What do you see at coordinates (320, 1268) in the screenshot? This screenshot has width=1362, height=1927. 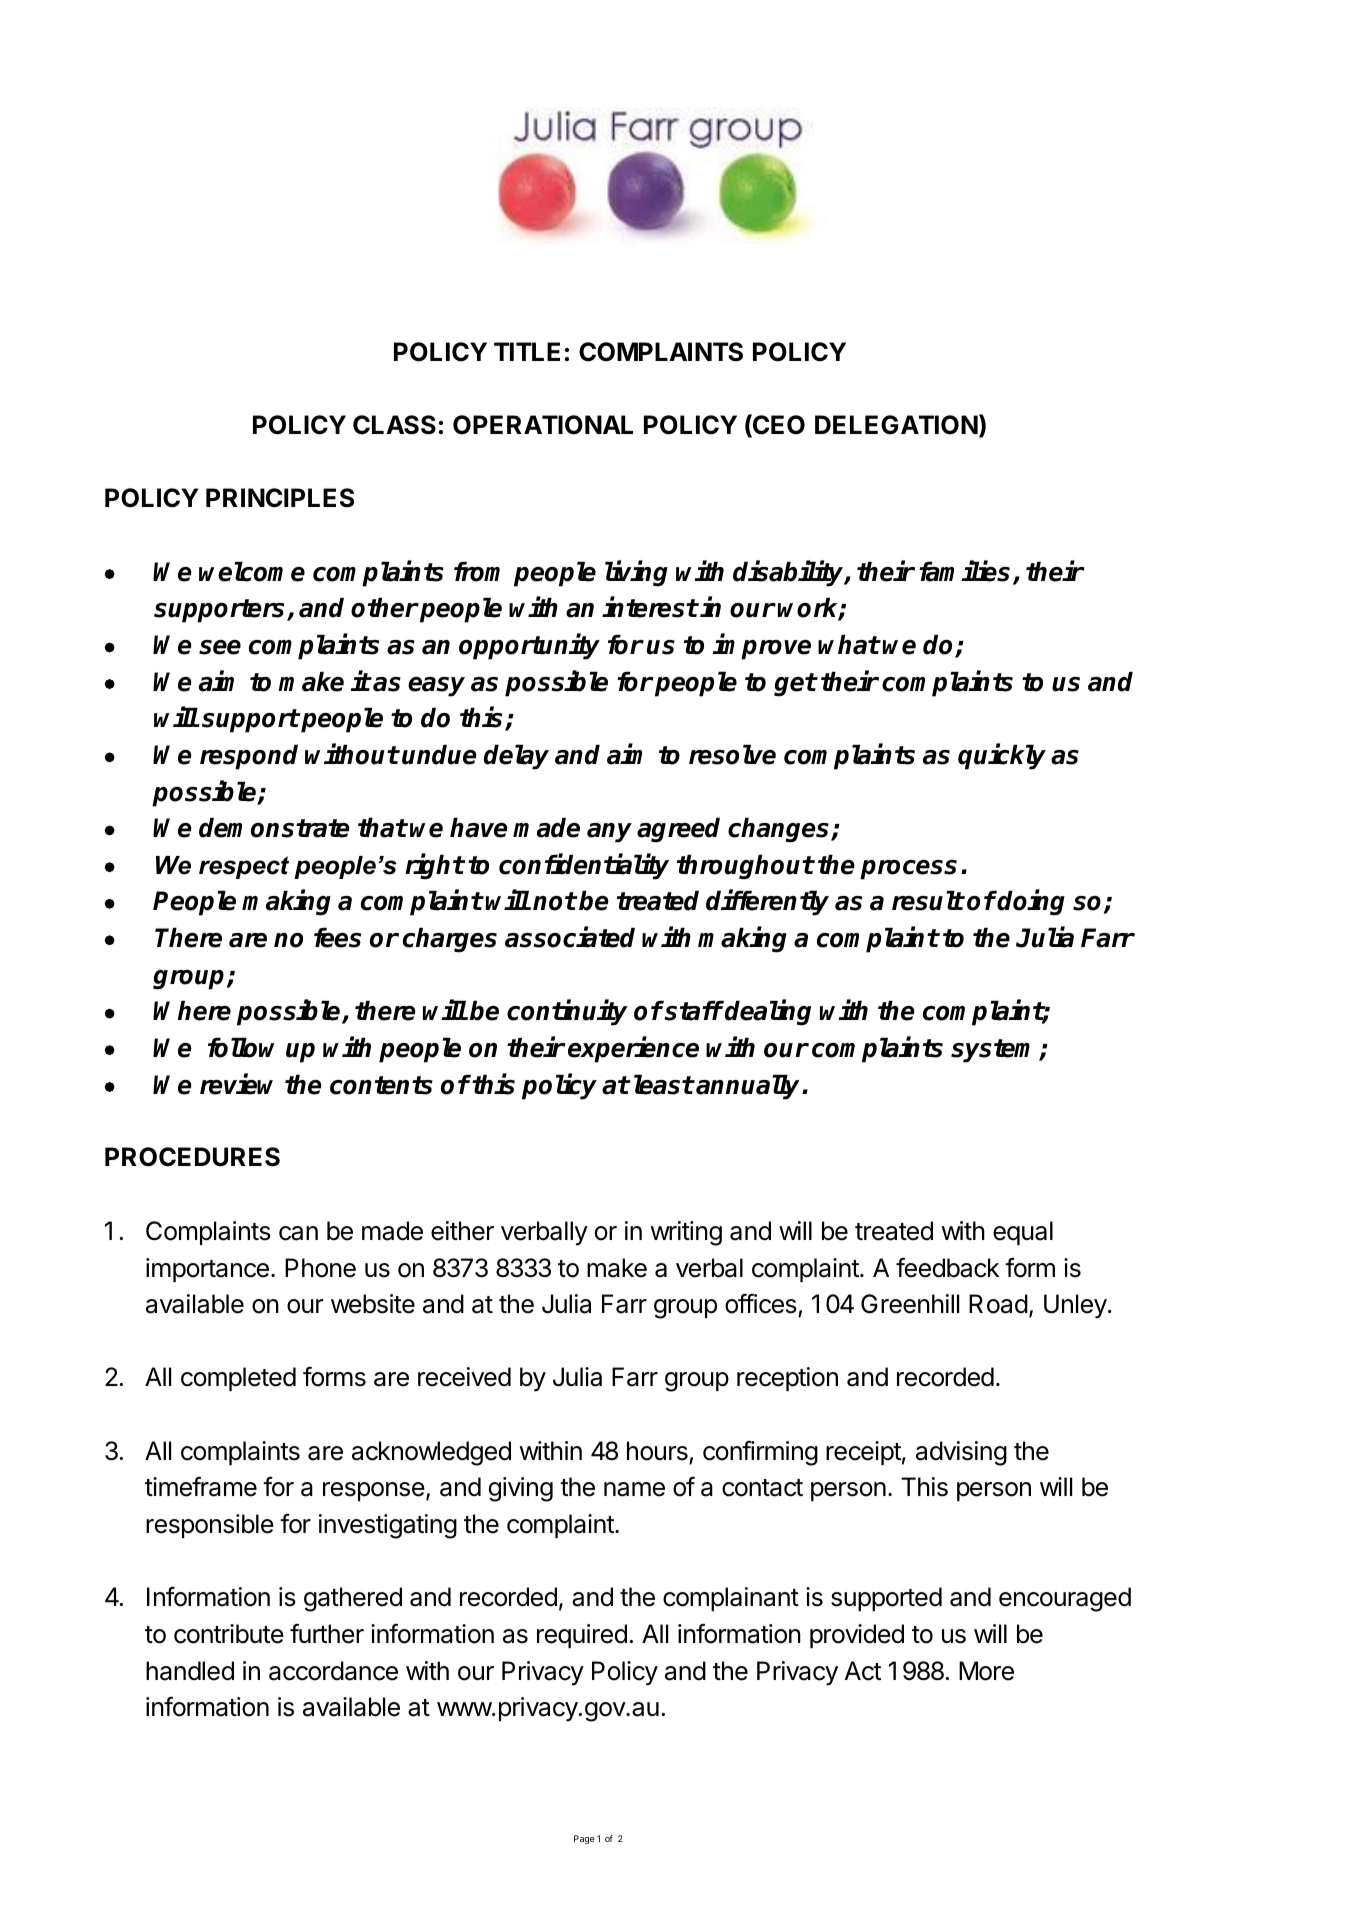 I see `Phone` at bounding box center [320, 1268].
